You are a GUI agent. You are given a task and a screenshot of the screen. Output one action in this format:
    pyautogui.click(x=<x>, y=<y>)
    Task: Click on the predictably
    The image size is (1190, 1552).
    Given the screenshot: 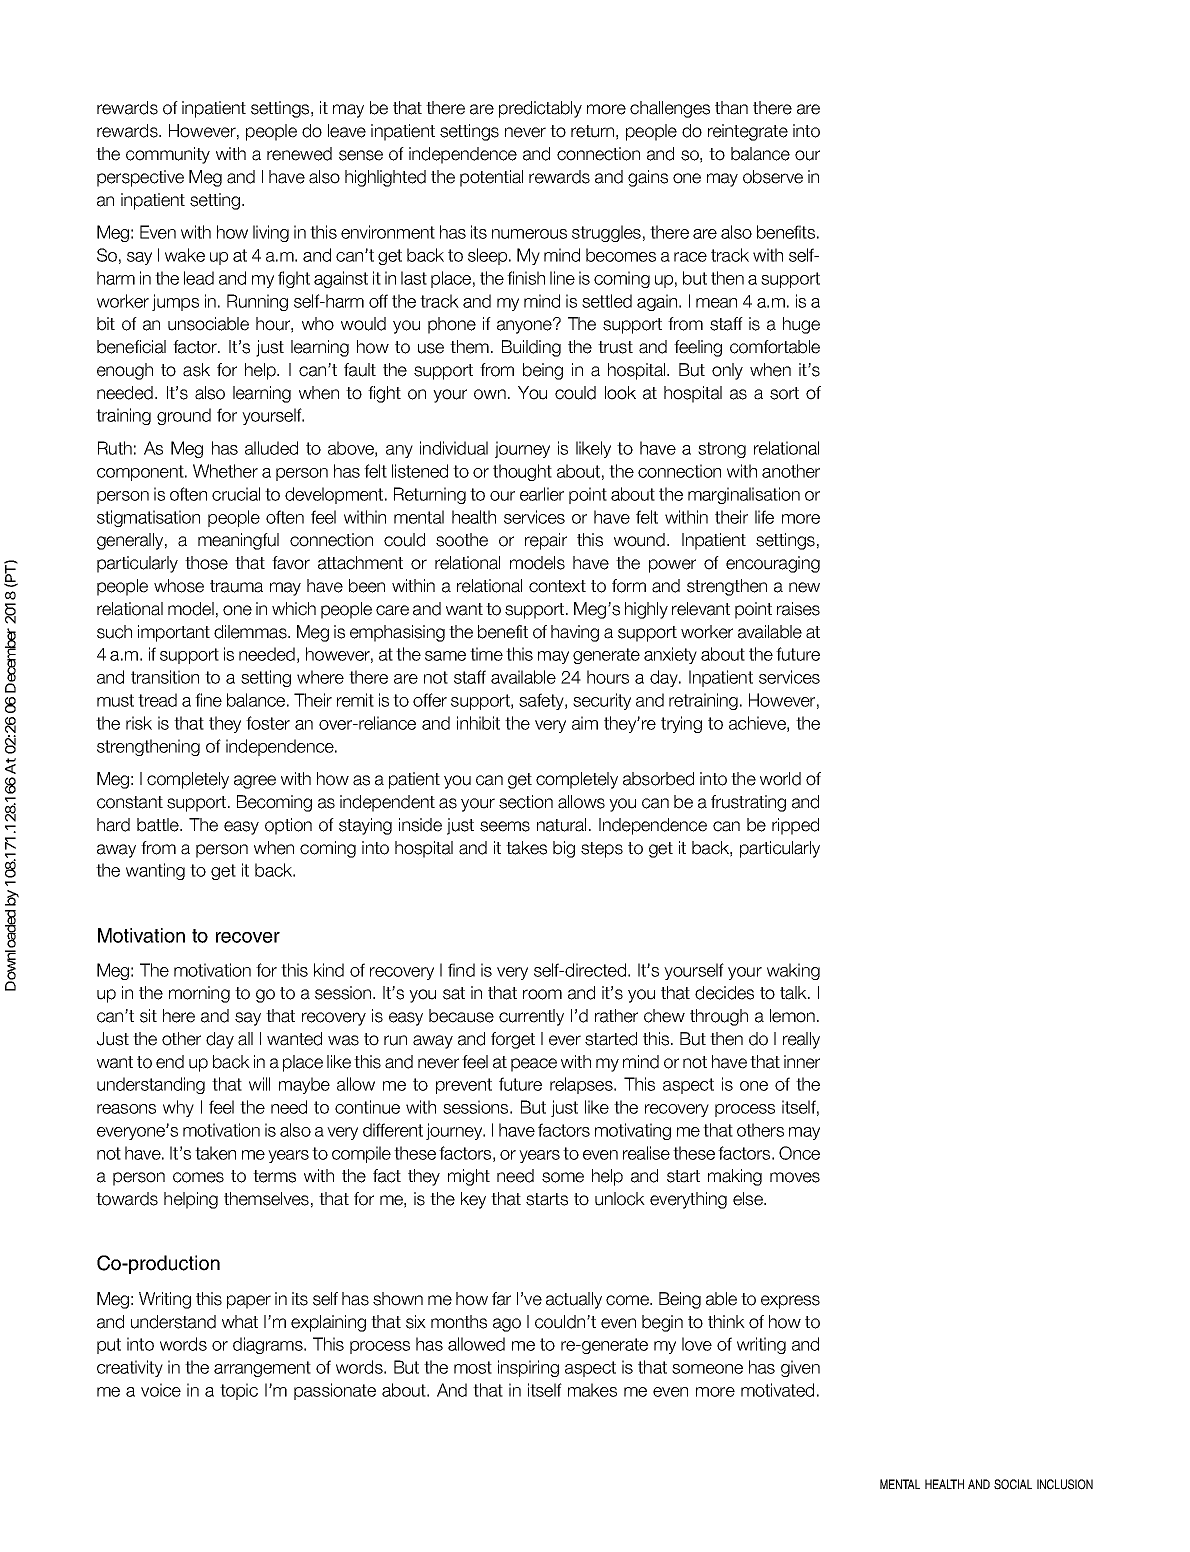 What is the action you would take?
    pyautogui.click(x=540, y=109)
